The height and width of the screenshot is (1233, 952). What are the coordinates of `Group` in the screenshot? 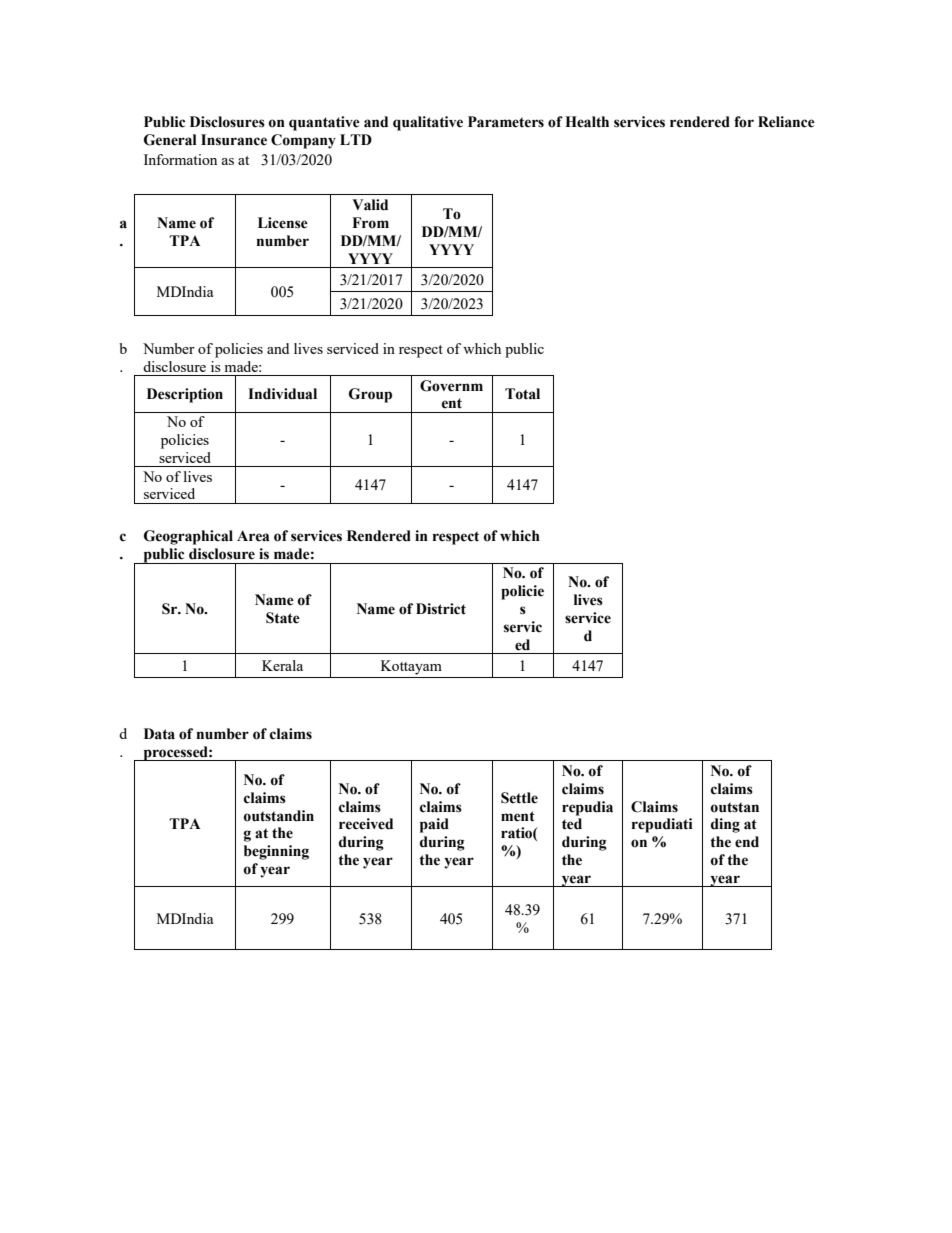 It's located at (370, 395).
